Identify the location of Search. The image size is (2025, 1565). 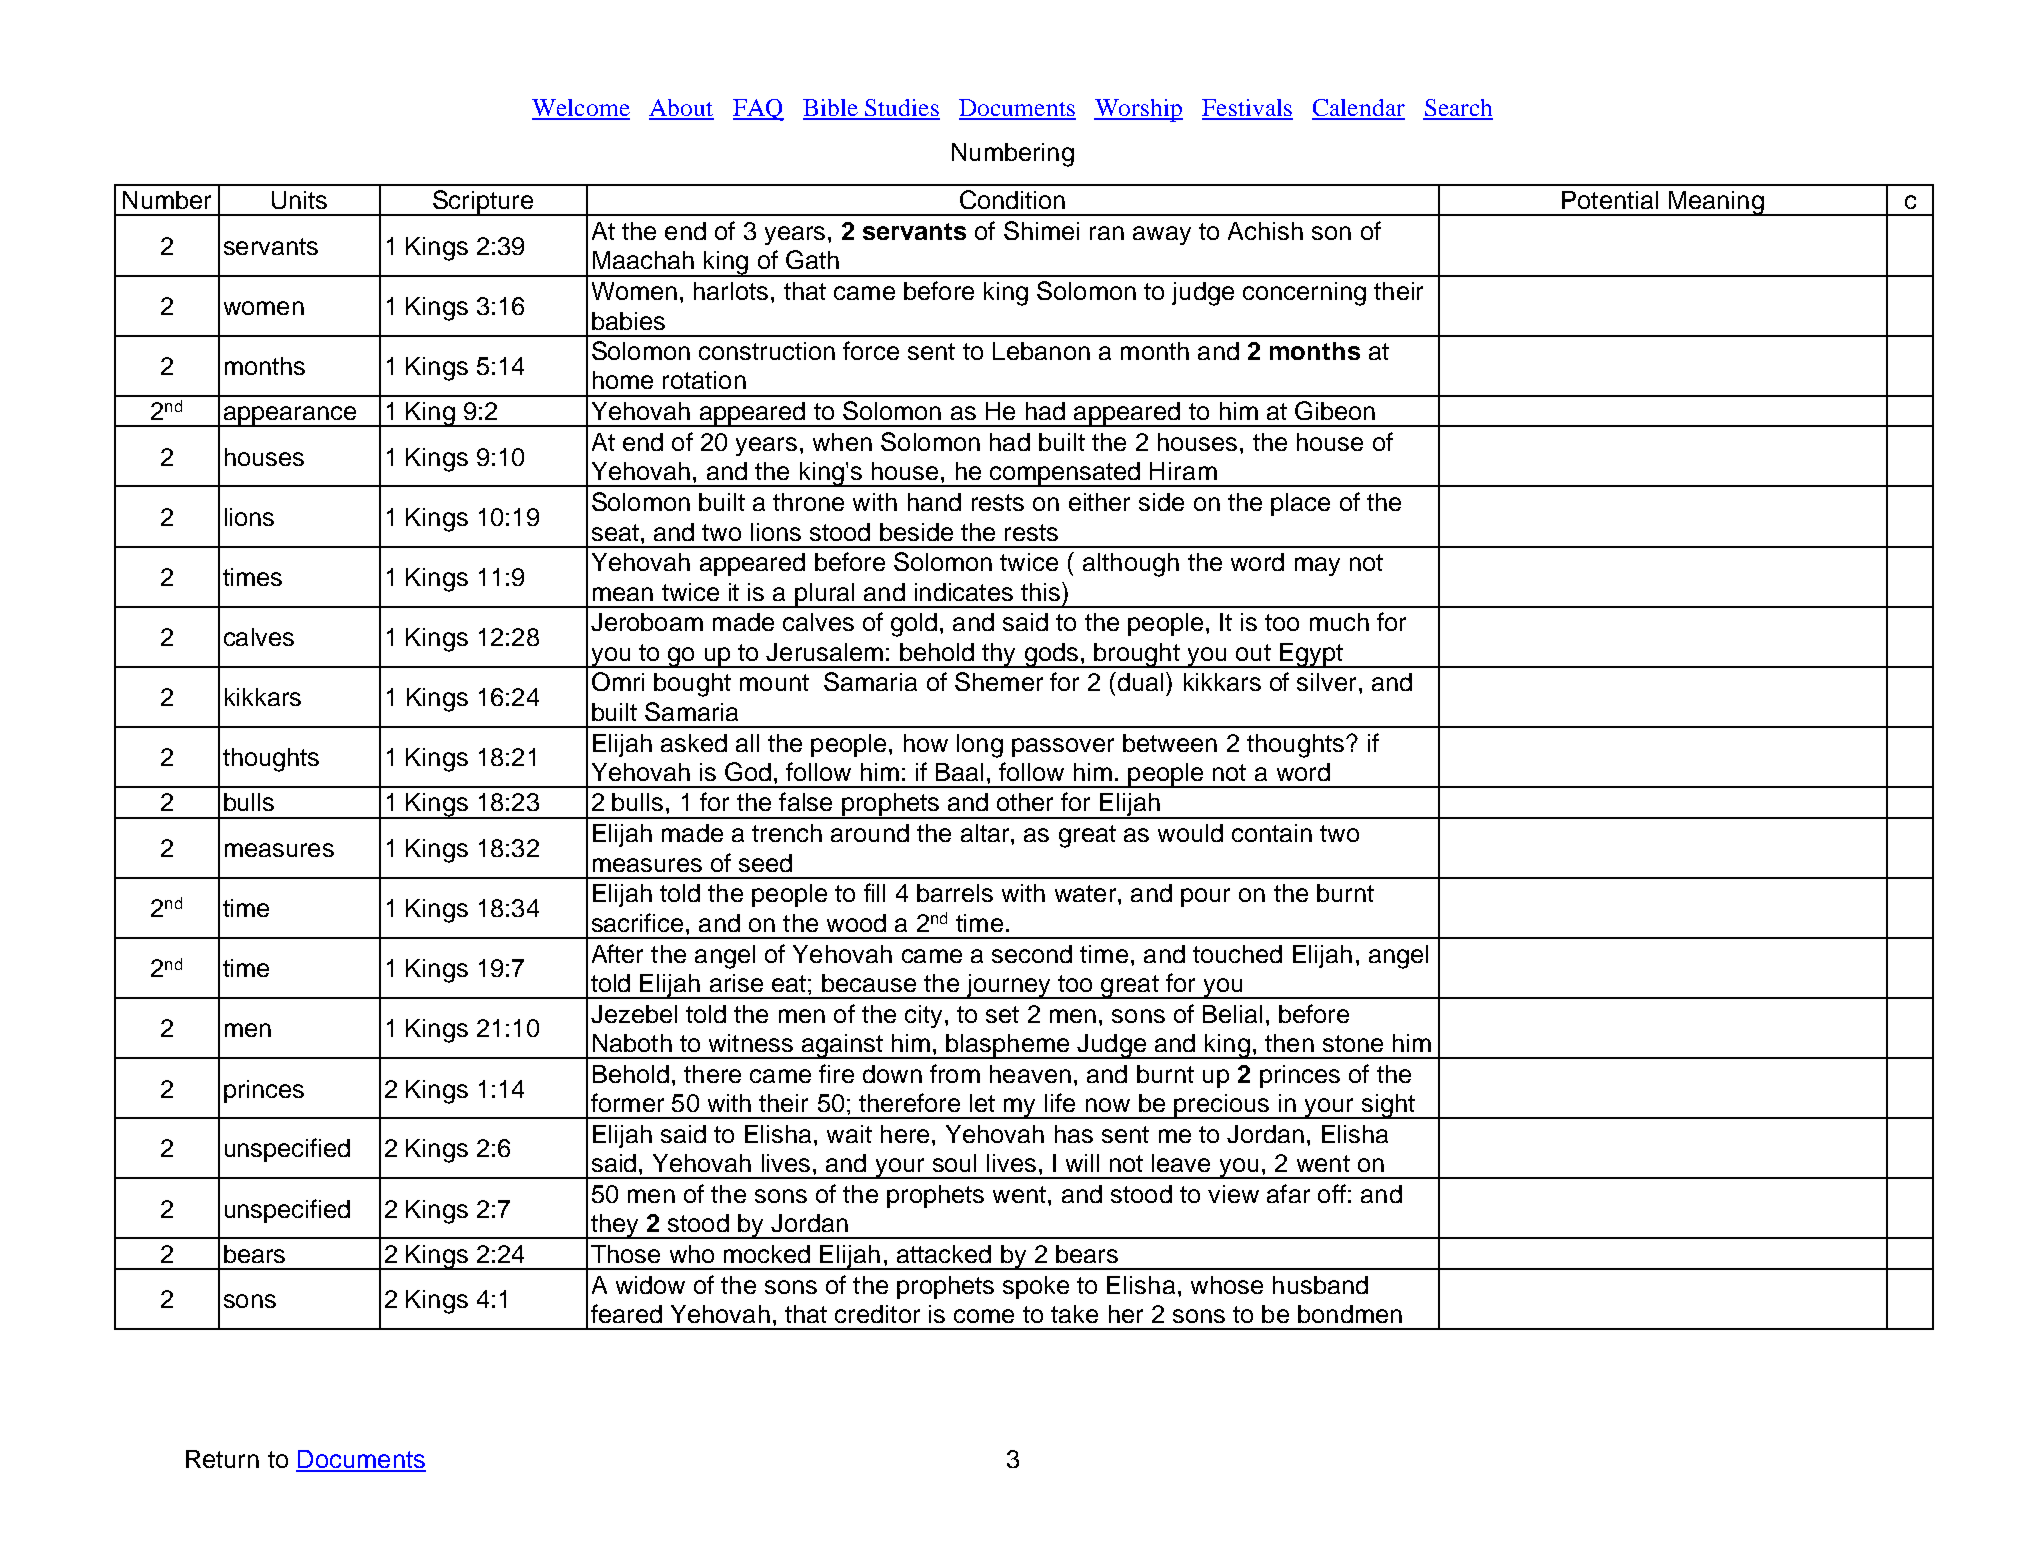
(1458, 109).
